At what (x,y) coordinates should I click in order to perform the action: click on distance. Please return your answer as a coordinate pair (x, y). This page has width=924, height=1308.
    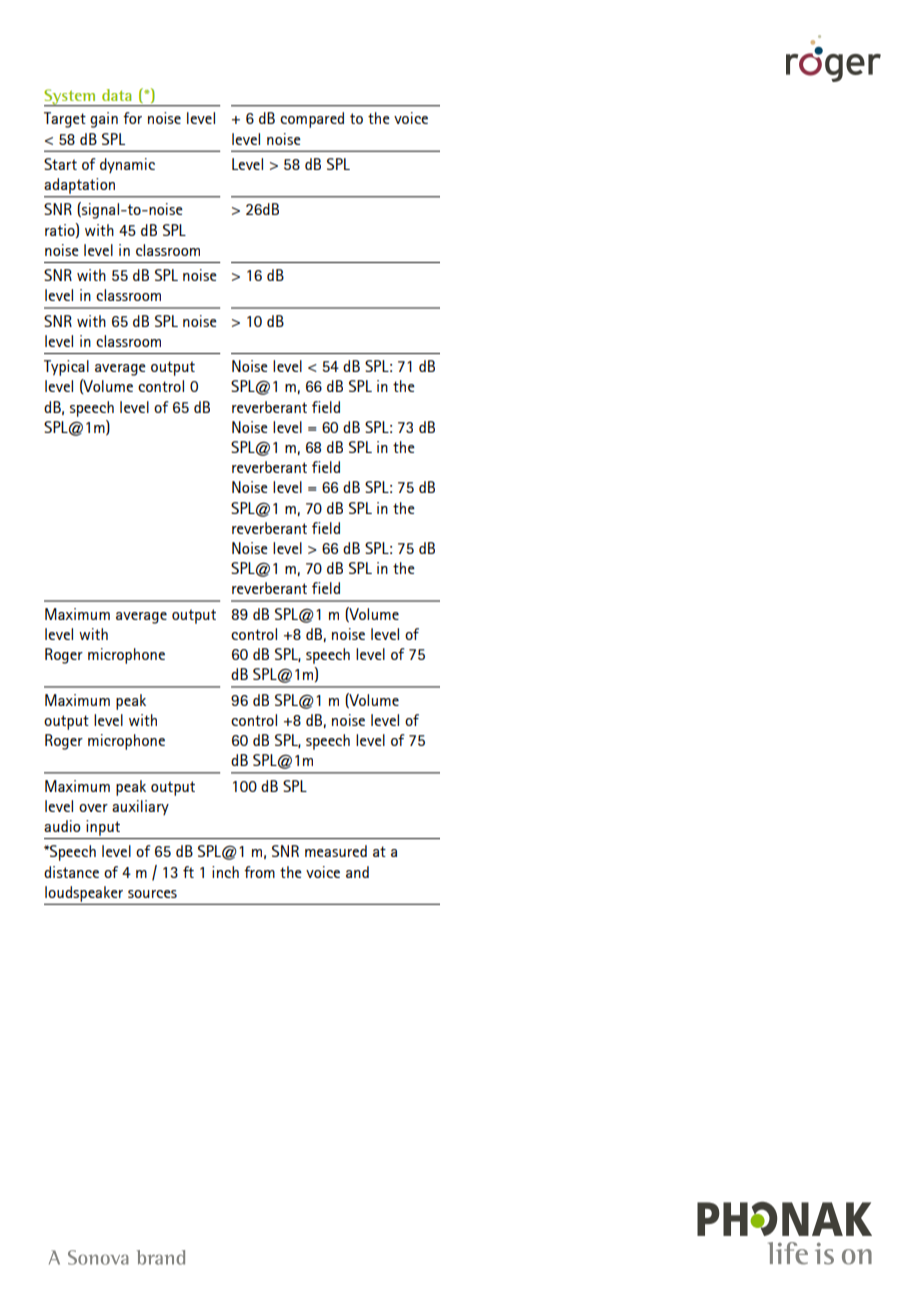
    Looking at the image, I should click on (71, 872).
